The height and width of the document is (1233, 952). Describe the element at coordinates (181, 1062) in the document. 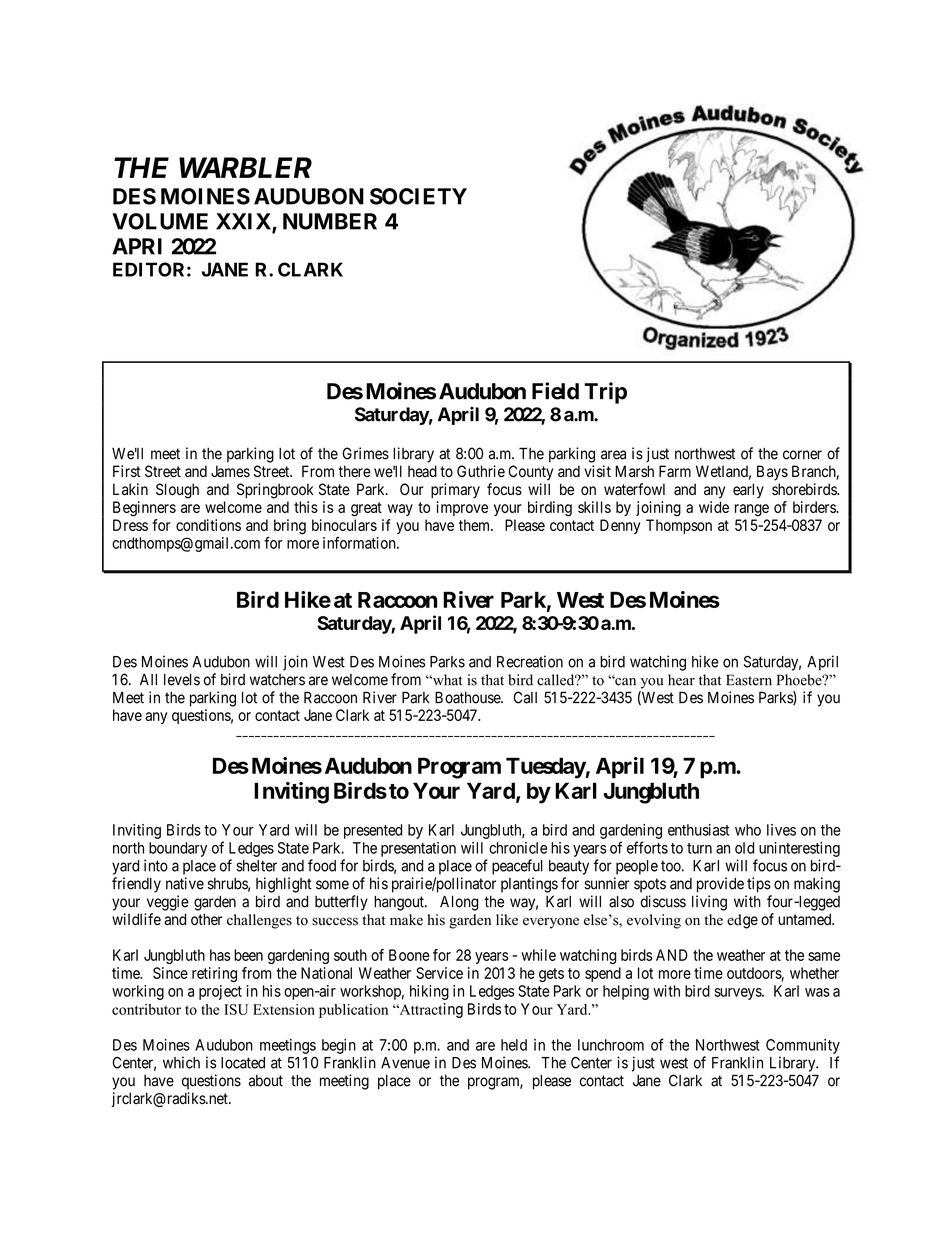

I see `which` at that location.
